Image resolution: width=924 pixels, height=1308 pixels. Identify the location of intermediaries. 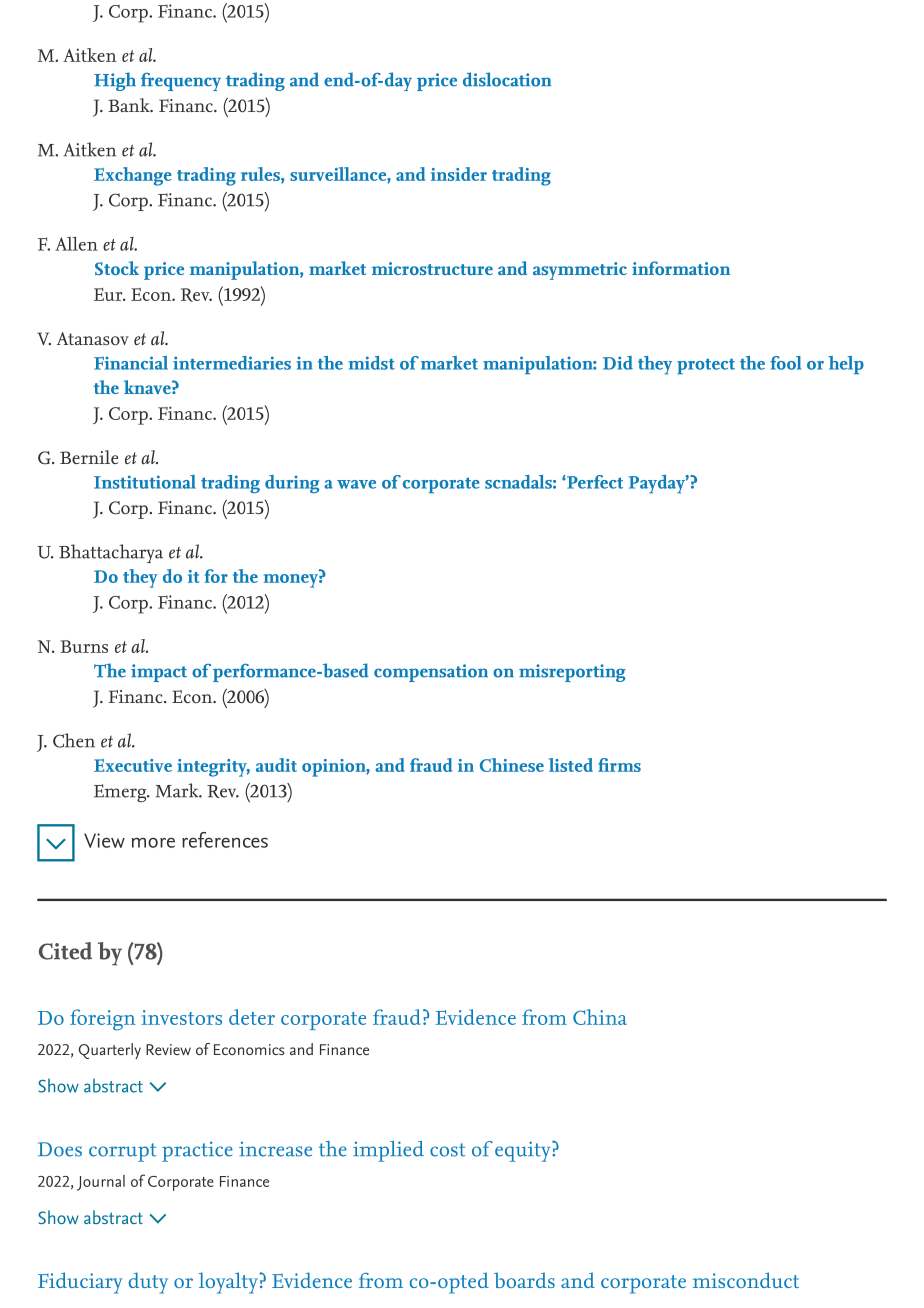
(232, 363).
